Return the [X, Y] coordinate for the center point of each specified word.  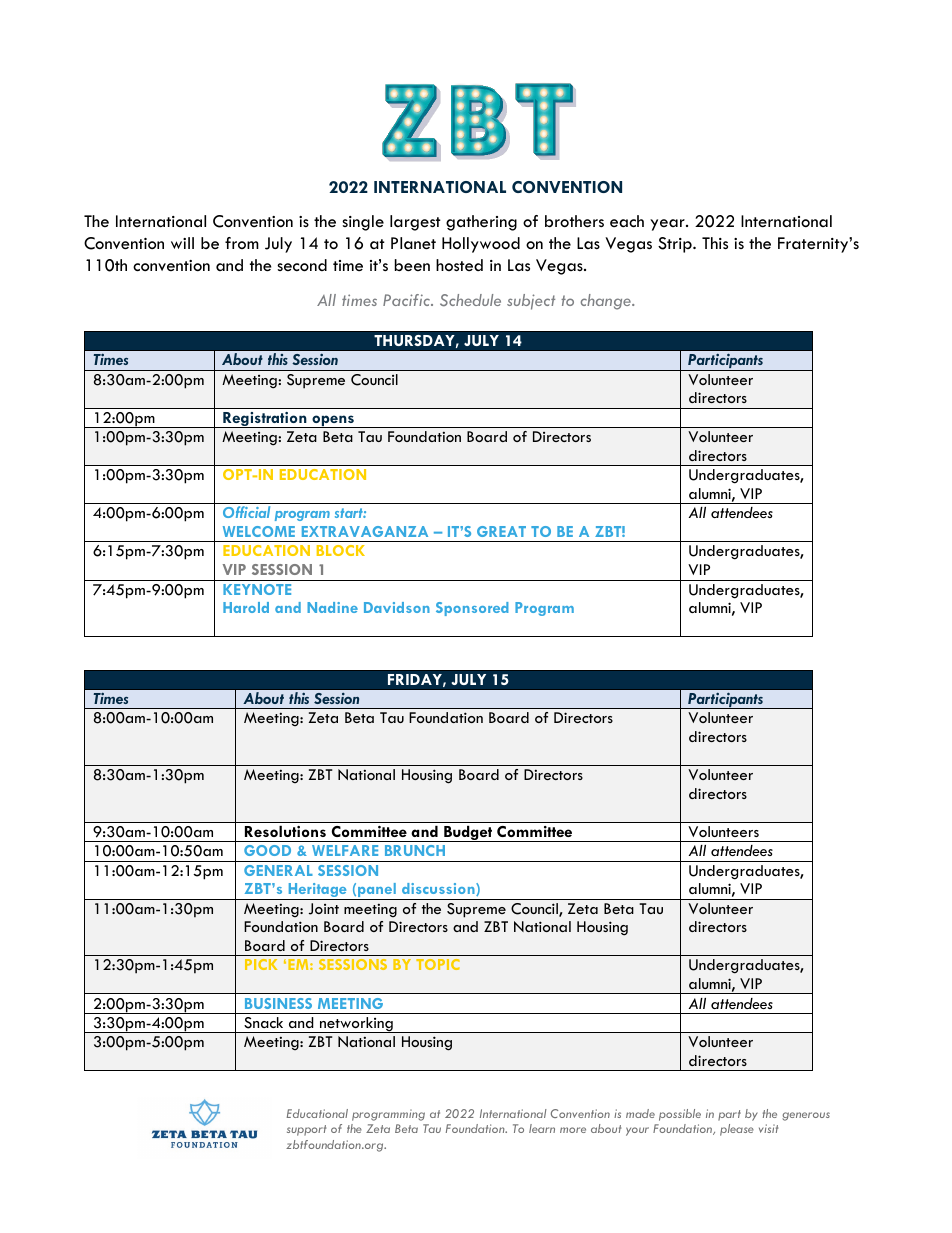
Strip [676, 245]
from [242, 243]
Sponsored [472, 609]
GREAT [501, 531]
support [306, 1130]
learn [542, 1128]
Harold [246, 607]
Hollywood [481, 245]
